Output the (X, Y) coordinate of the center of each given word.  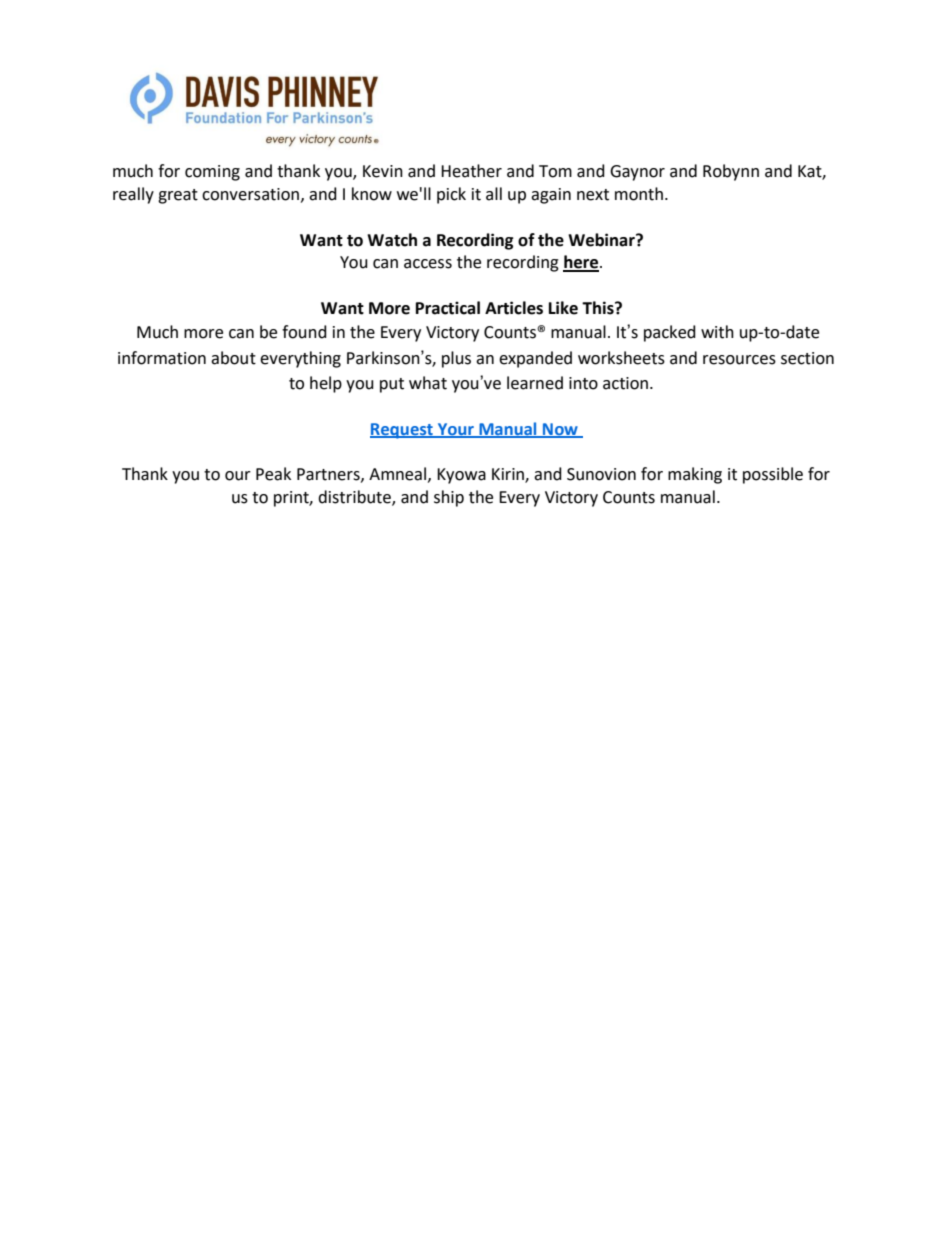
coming (212, 173)
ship (449, 498)
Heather (471, 171)
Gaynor (637, 173)
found (304, 332)
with (717, 332)
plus (456, 359)
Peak (273, 474)
